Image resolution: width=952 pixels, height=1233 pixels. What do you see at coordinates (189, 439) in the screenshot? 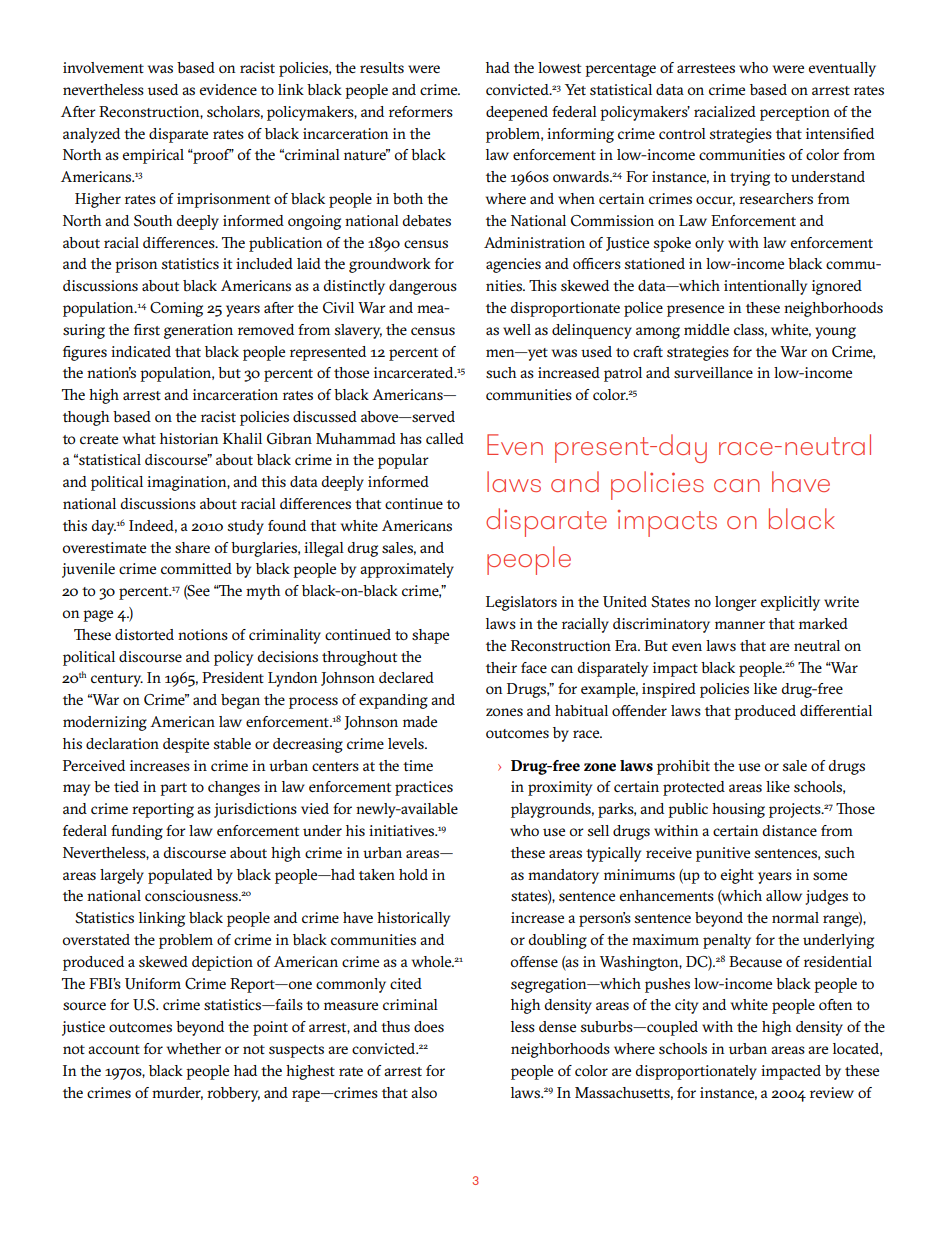
I see `historian` at bounding box center [189, 439].
